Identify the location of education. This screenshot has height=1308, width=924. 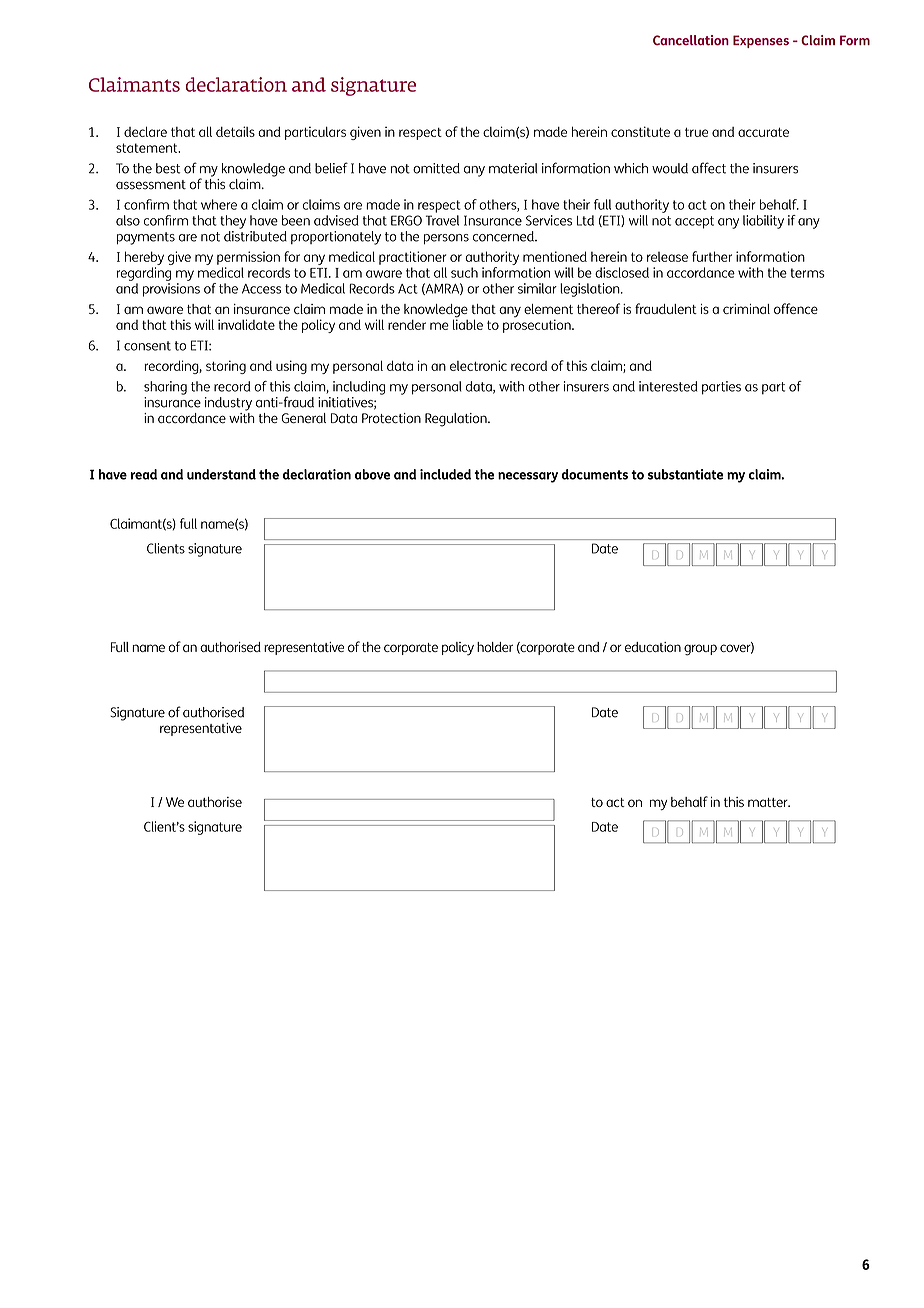
(653, 647).
